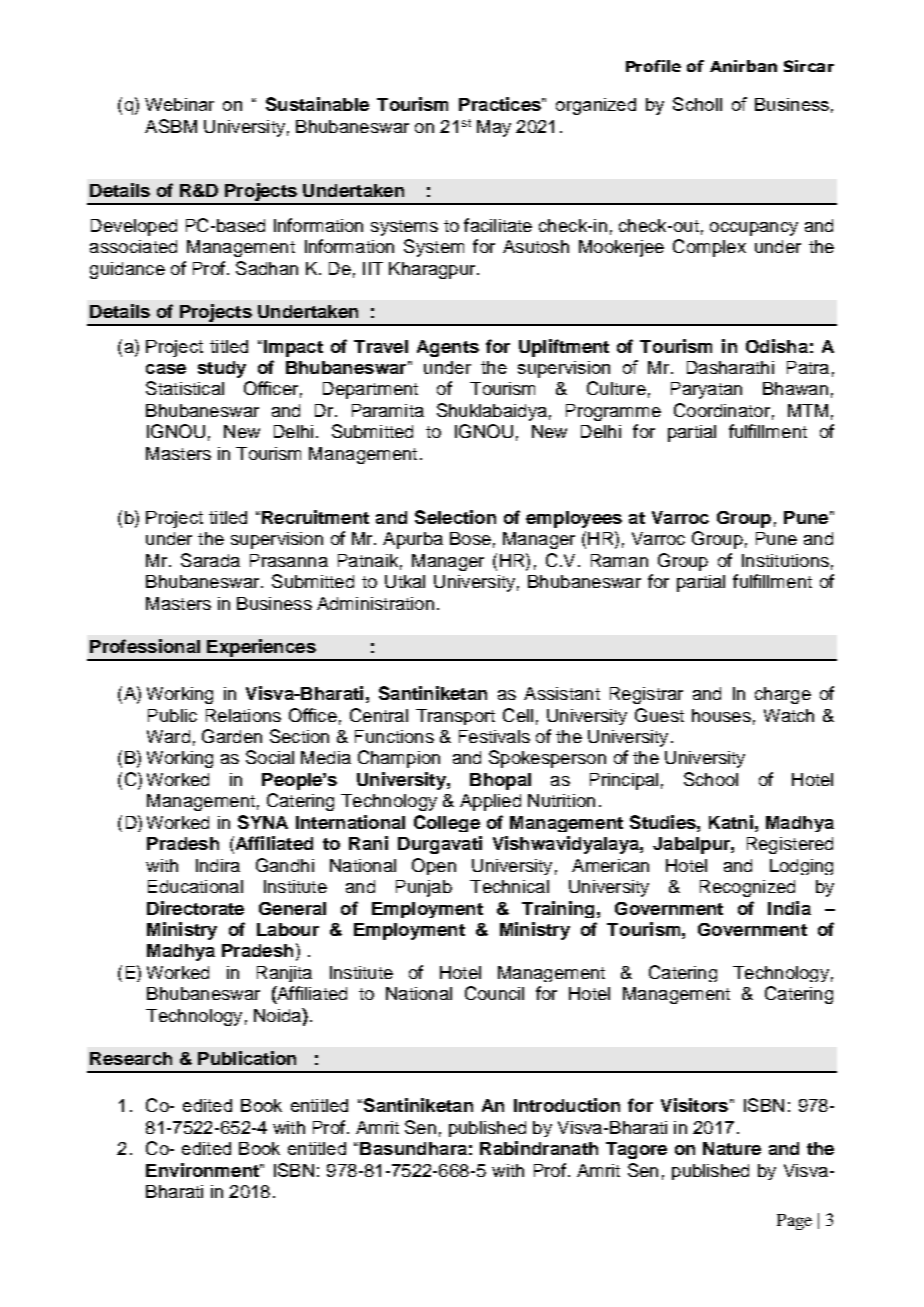  Describe the element at coordinates (195, 908) in the screenshot. I see `Directorate` at that location.
